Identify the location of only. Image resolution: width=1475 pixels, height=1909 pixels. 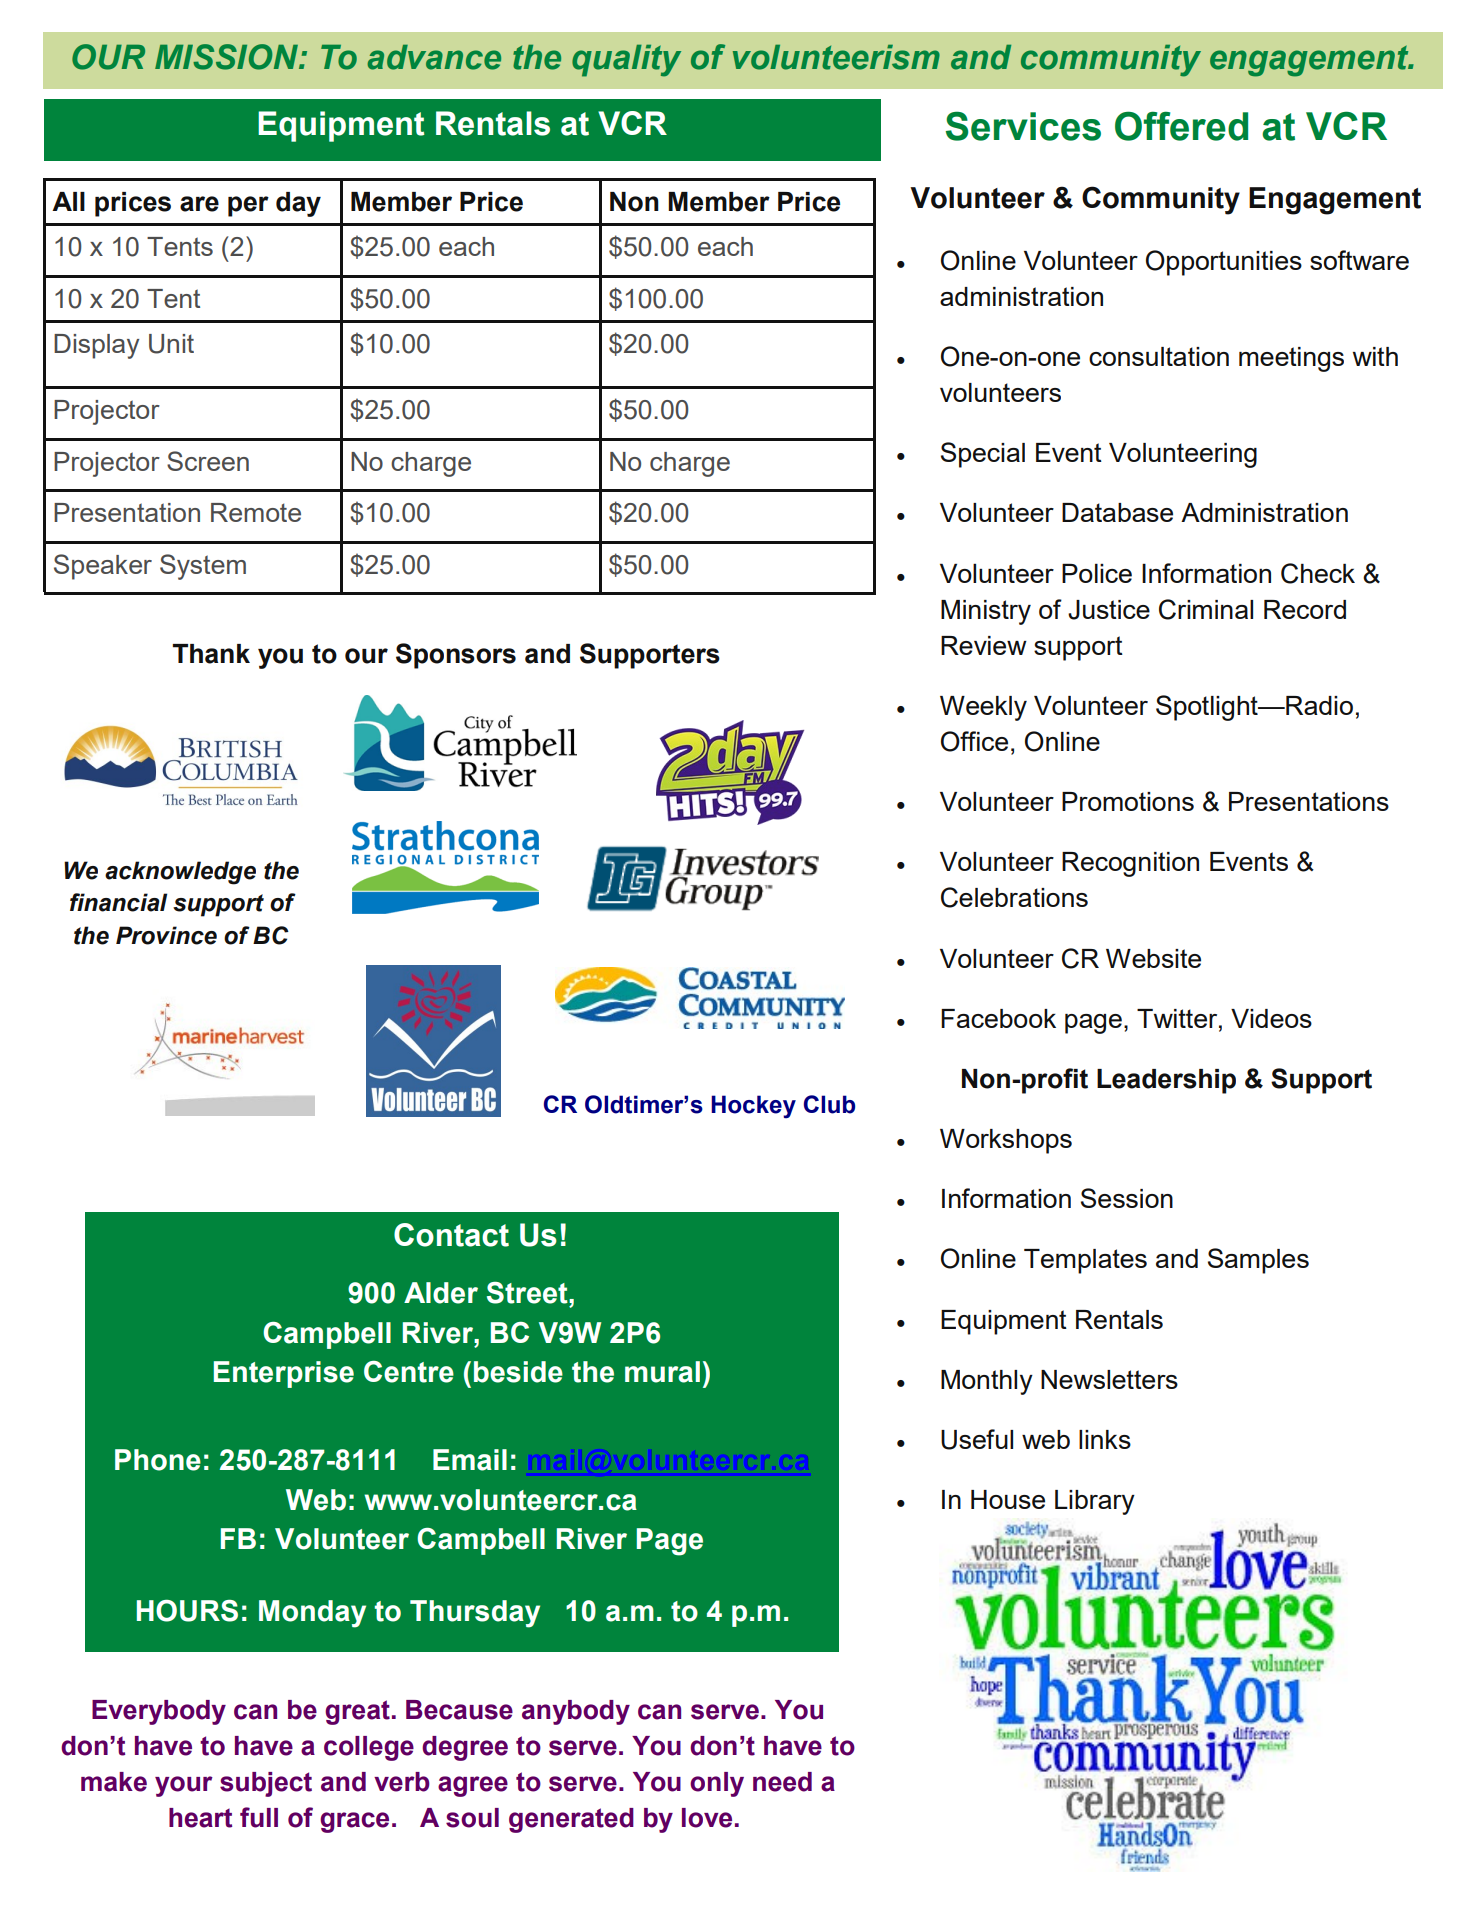
(717, 1784).
